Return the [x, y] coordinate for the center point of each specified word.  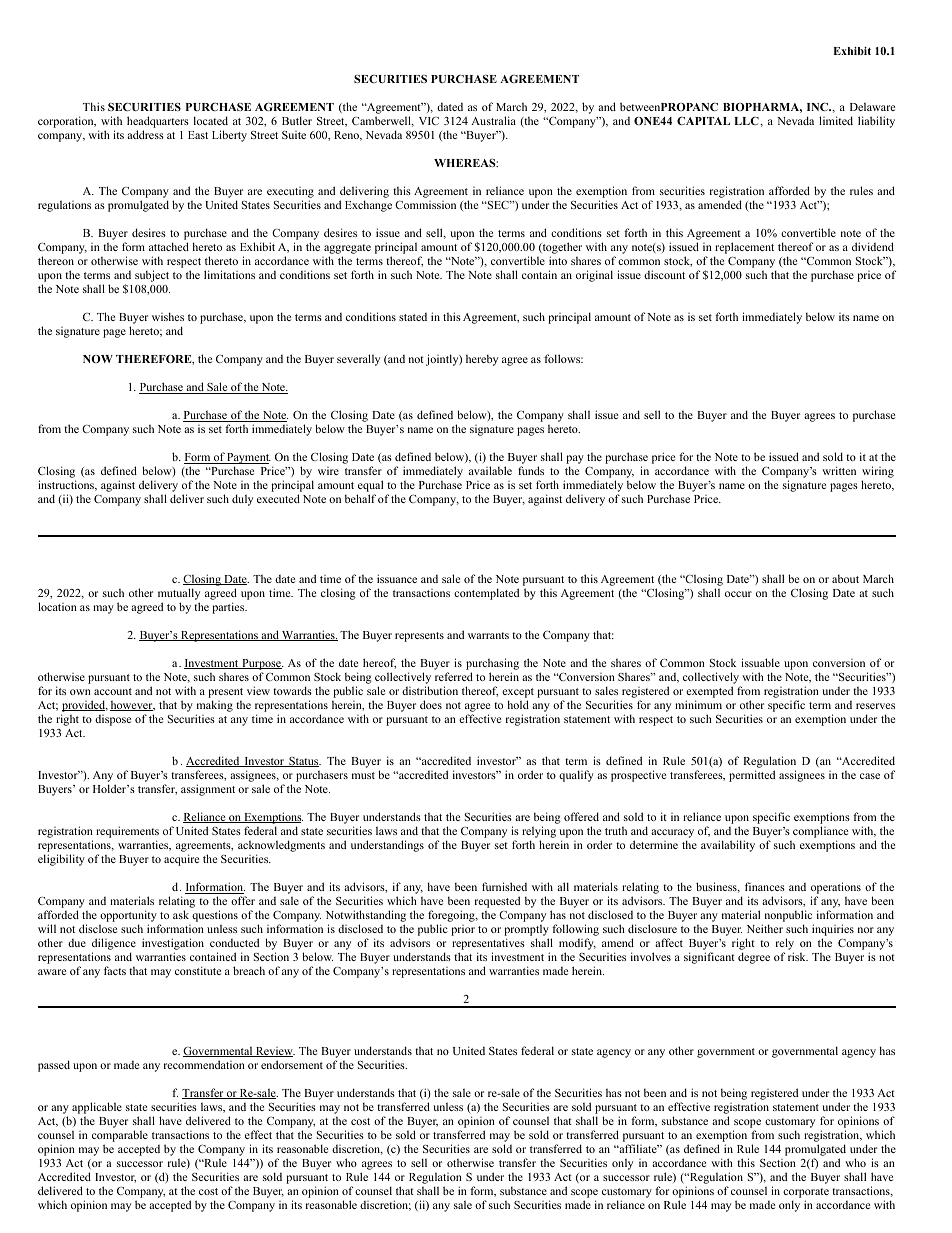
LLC [747, 121]
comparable [120, 1136]
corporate [806, 1193]
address [145, 134]
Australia [493, 120]
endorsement [292, 1064]
